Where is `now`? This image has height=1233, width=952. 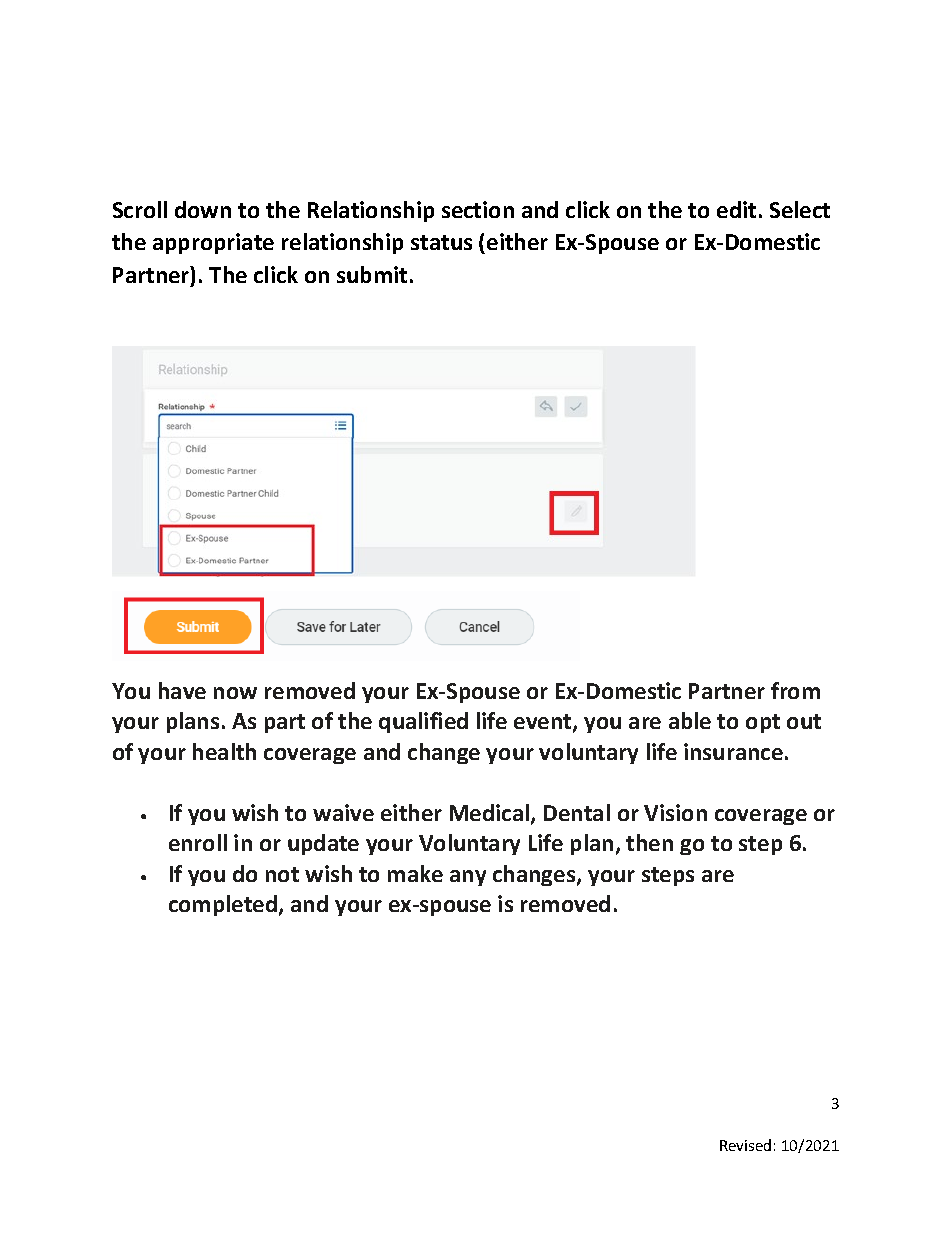
now is located at coordinates (235, 693).
